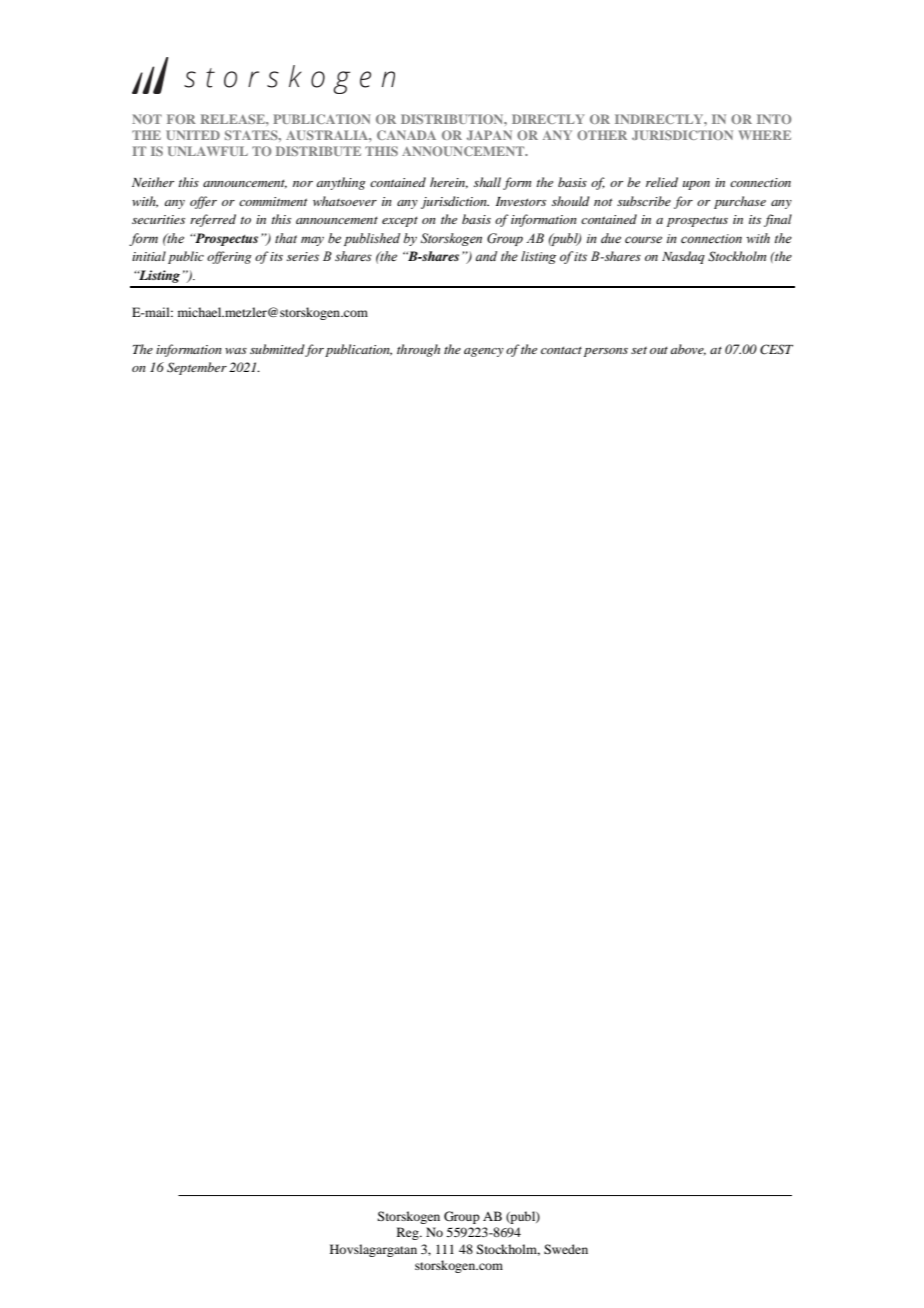 The width and height of the screenshot is (924, 1308). I want to click on Sweden, so click(566, 1249).
